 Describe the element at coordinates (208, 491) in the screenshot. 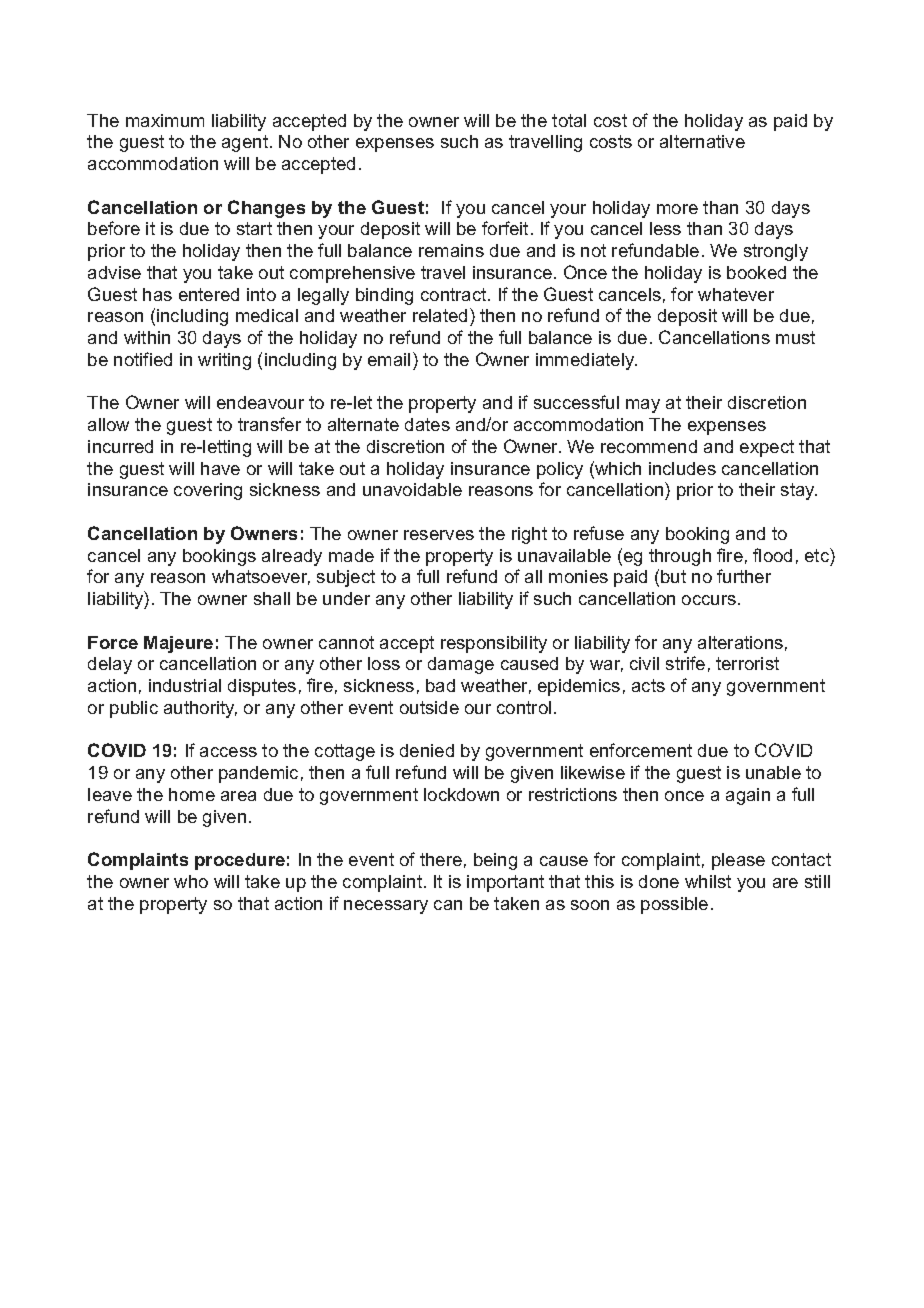

I see `covering` at that location.
